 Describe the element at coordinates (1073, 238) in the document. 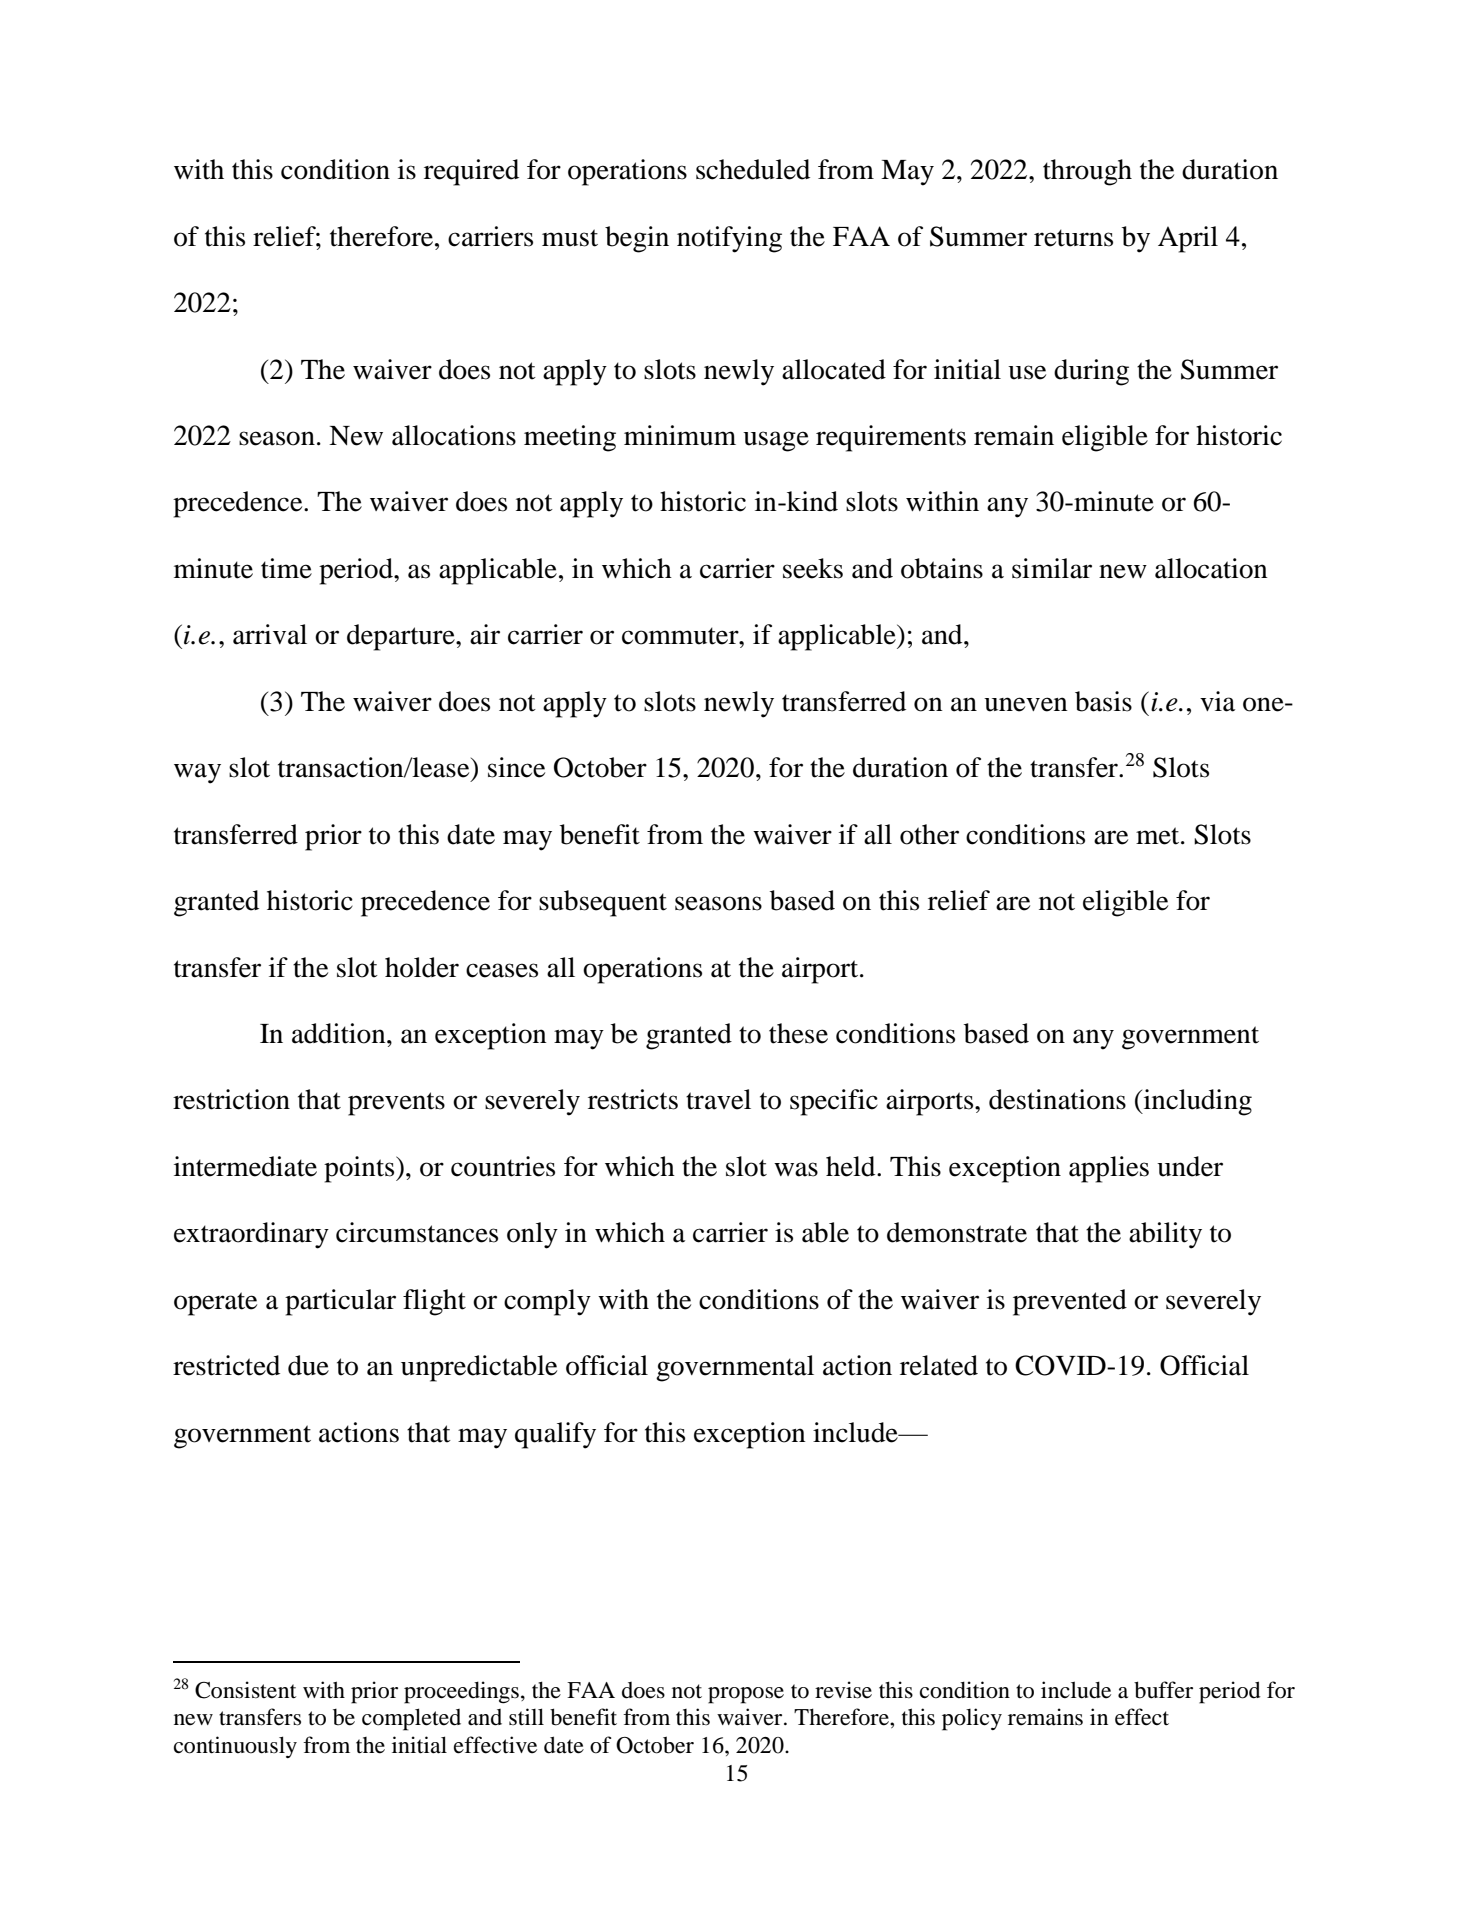

I see `returns` at that location.
